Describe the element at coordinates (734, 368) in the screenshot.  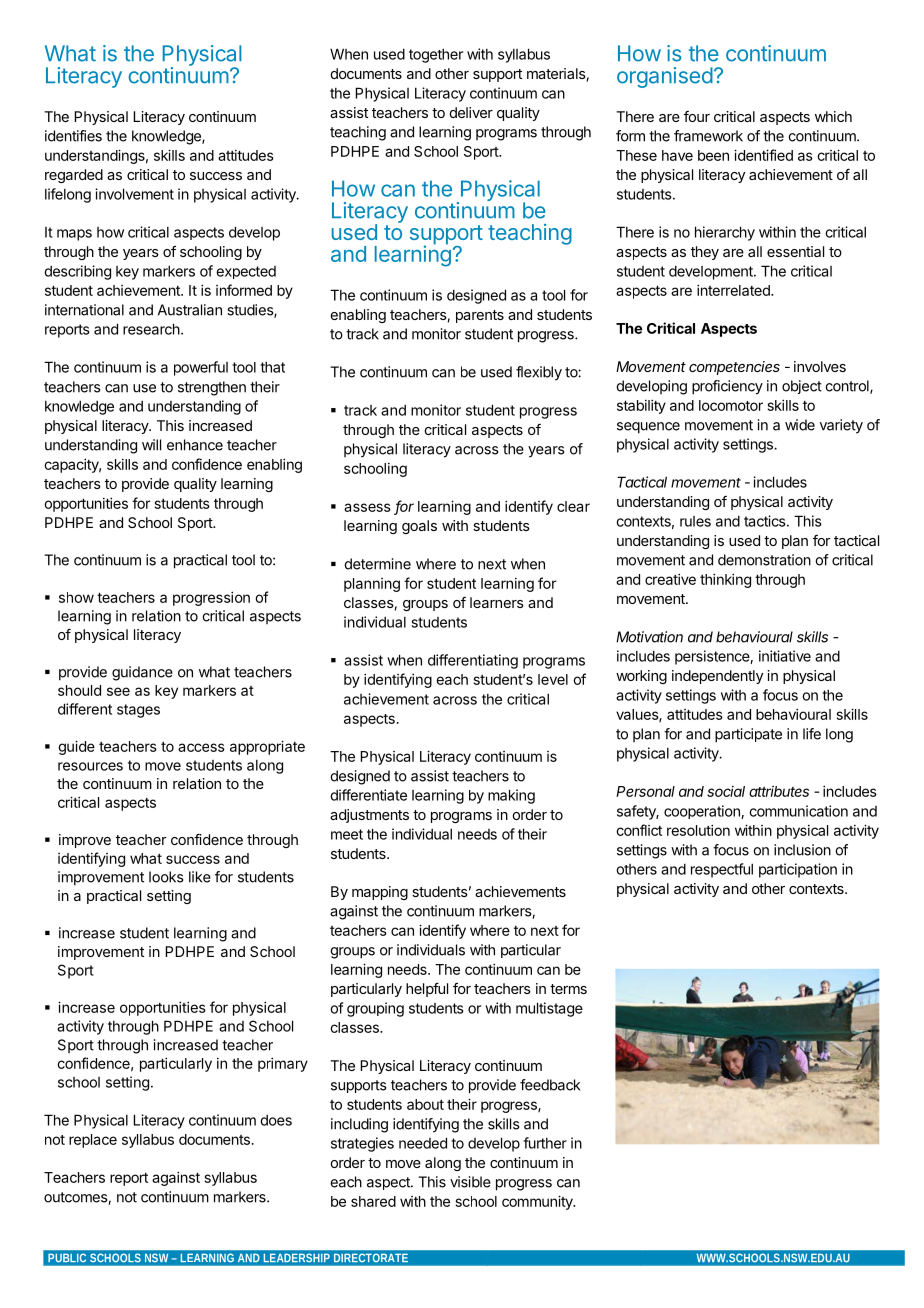
I see `competencies` at that location.
